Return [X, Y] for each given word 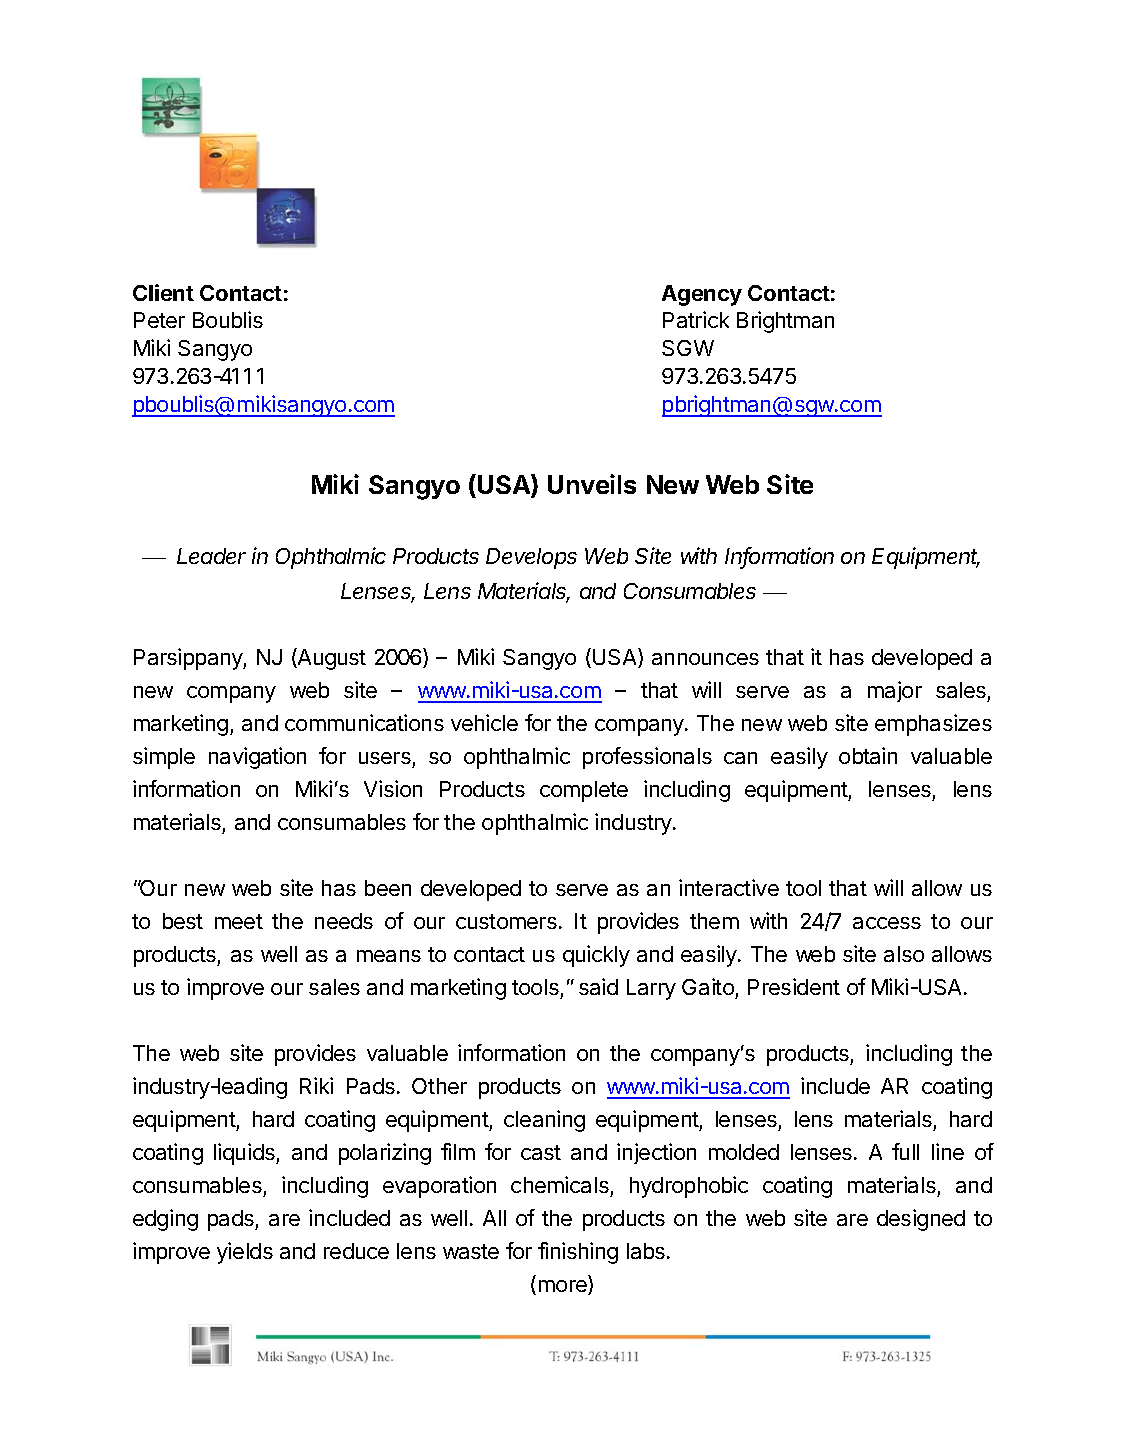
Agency [702, 295]
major [895, 691]
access [887, 923]
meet [239, 921]
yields [245, 1253]
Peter [159, 320]
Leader [211, 556]
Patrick [696, 319]
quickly [596, 956]
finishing [578, 1253]
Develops [531, 558]
